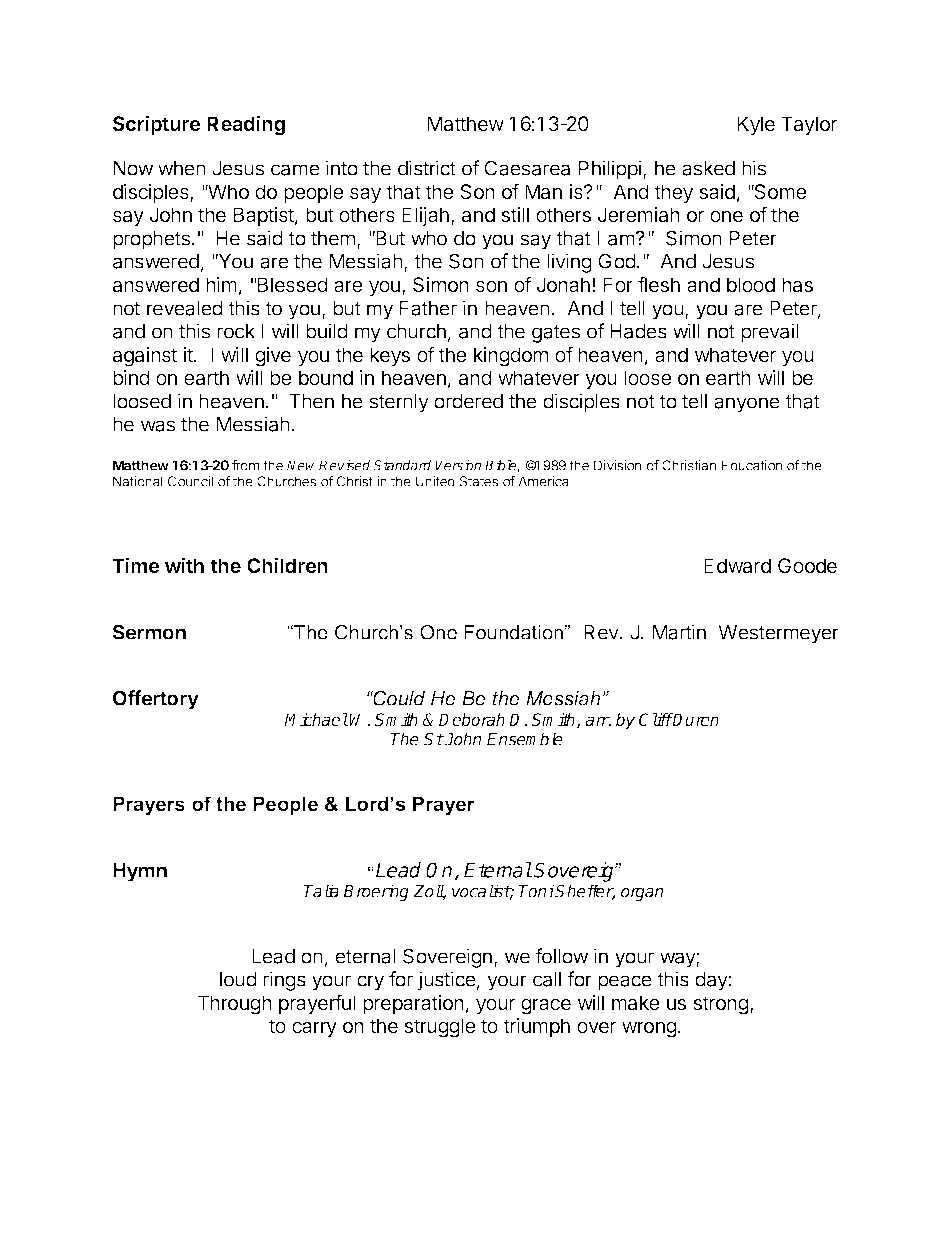 This screenshot has height=1233, width=952. Describe the element at coordinates (184, 565) in the screenshot. I see `with` at that location.
